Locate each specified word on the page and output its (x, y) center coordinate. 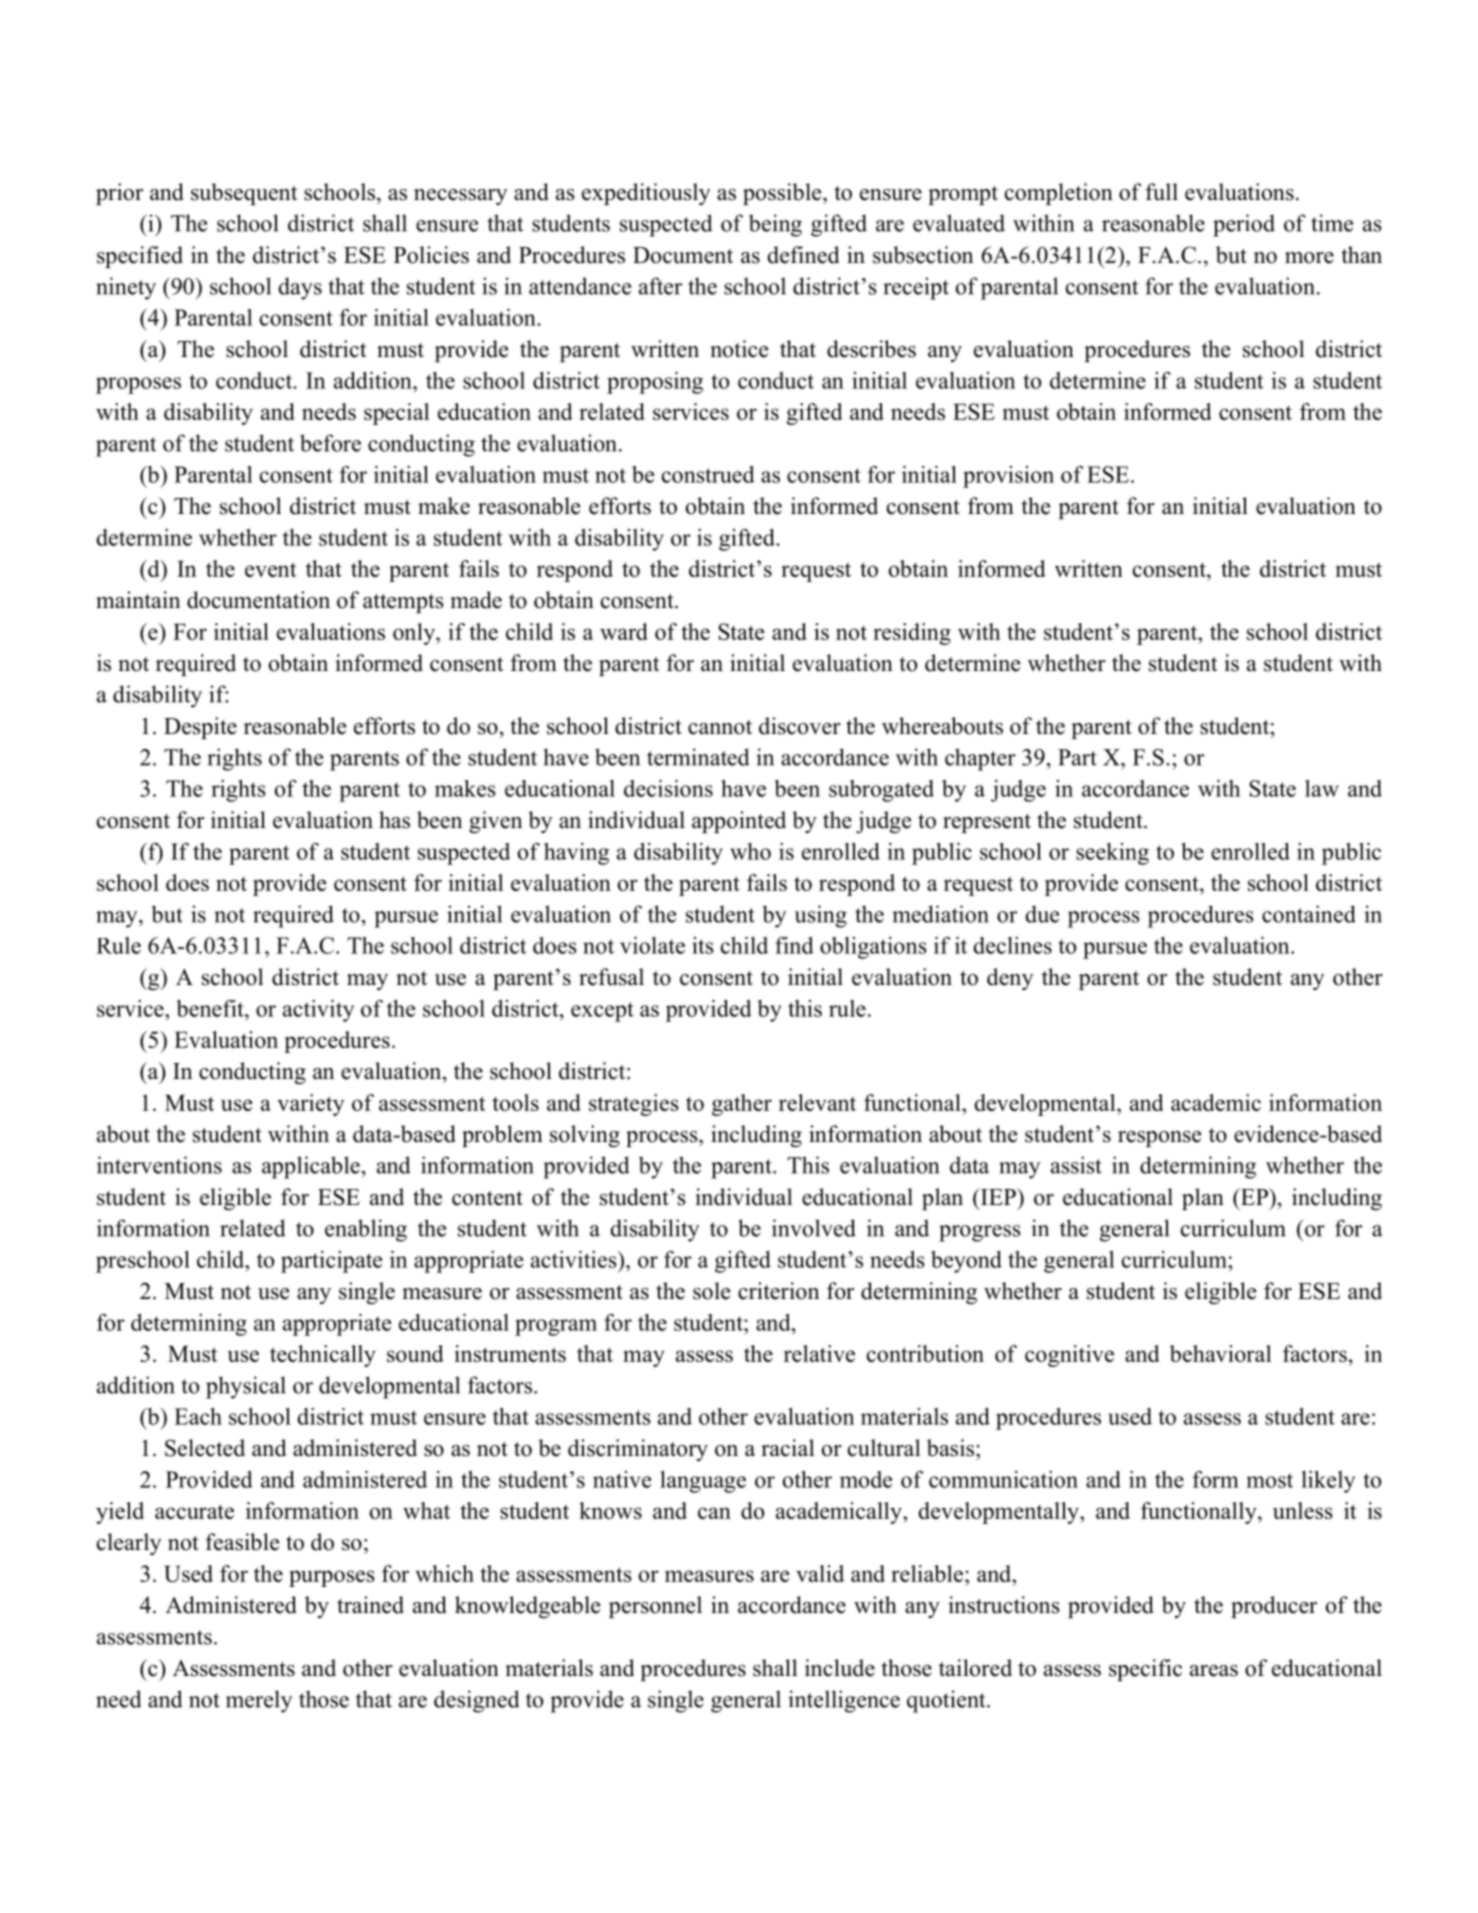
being (775, 225)
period (1244, 225)
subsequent (244, 194)
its (703, 945)
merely (259, 1701)
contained (1309, 914)
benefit (211, 1008)
